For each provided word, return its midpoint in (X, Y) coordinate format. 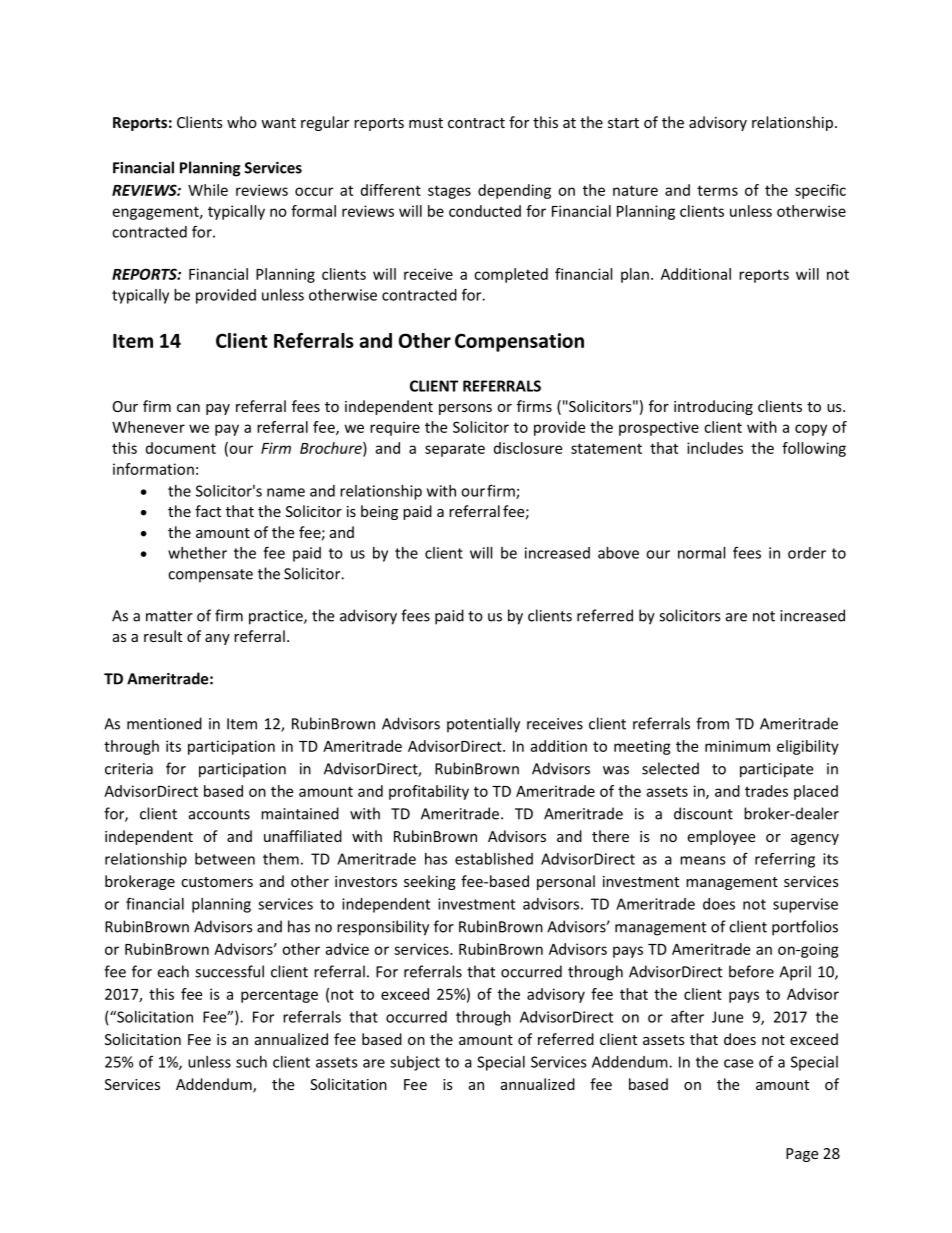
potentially (483, 725)
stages (449, 192)
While (208, 190)
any (217, 639)
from (712, 723)
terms (717, 190)
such (251, 1062)
